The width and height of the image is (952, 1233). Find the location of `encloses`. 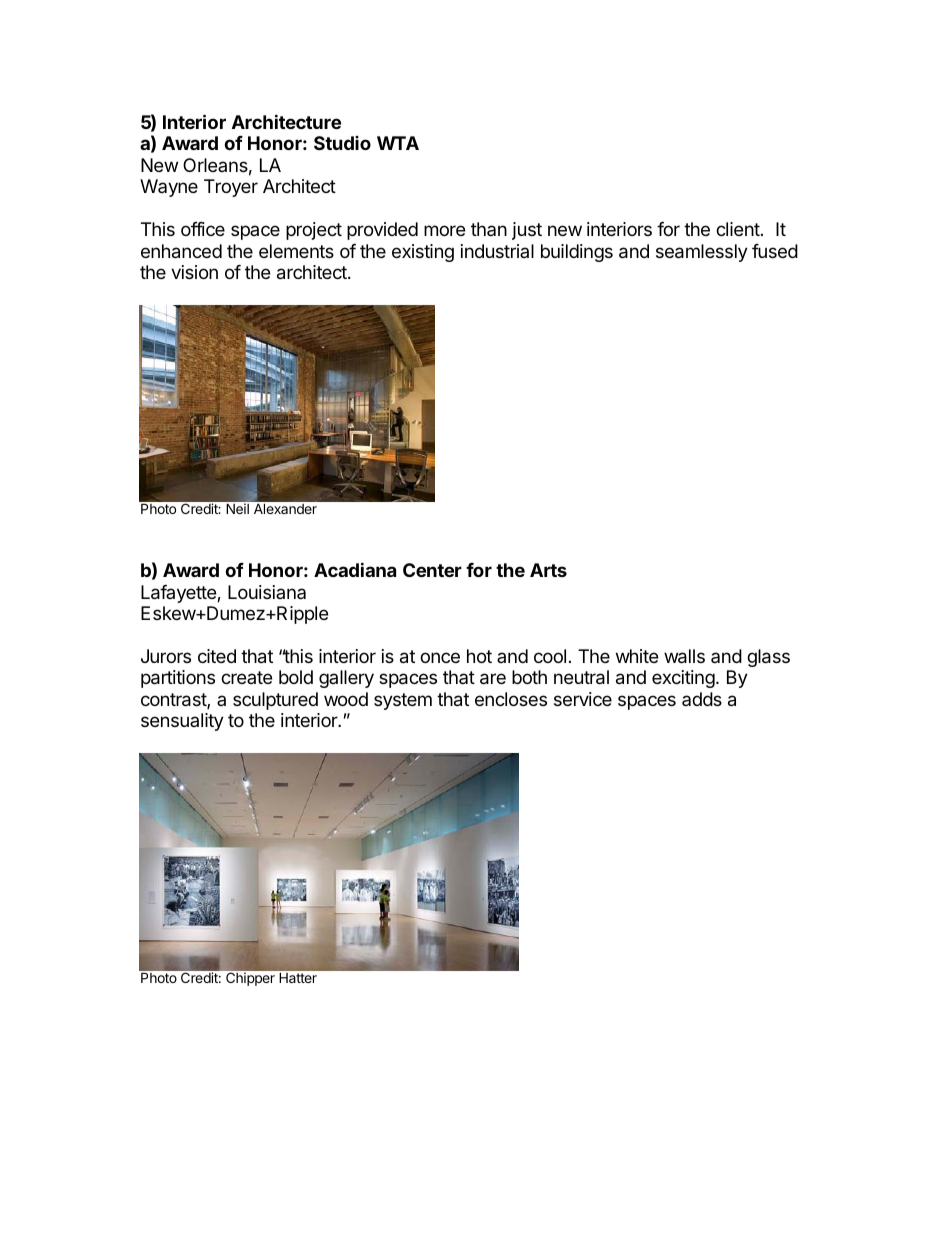

encloses is located at coordinates (511, 699).
